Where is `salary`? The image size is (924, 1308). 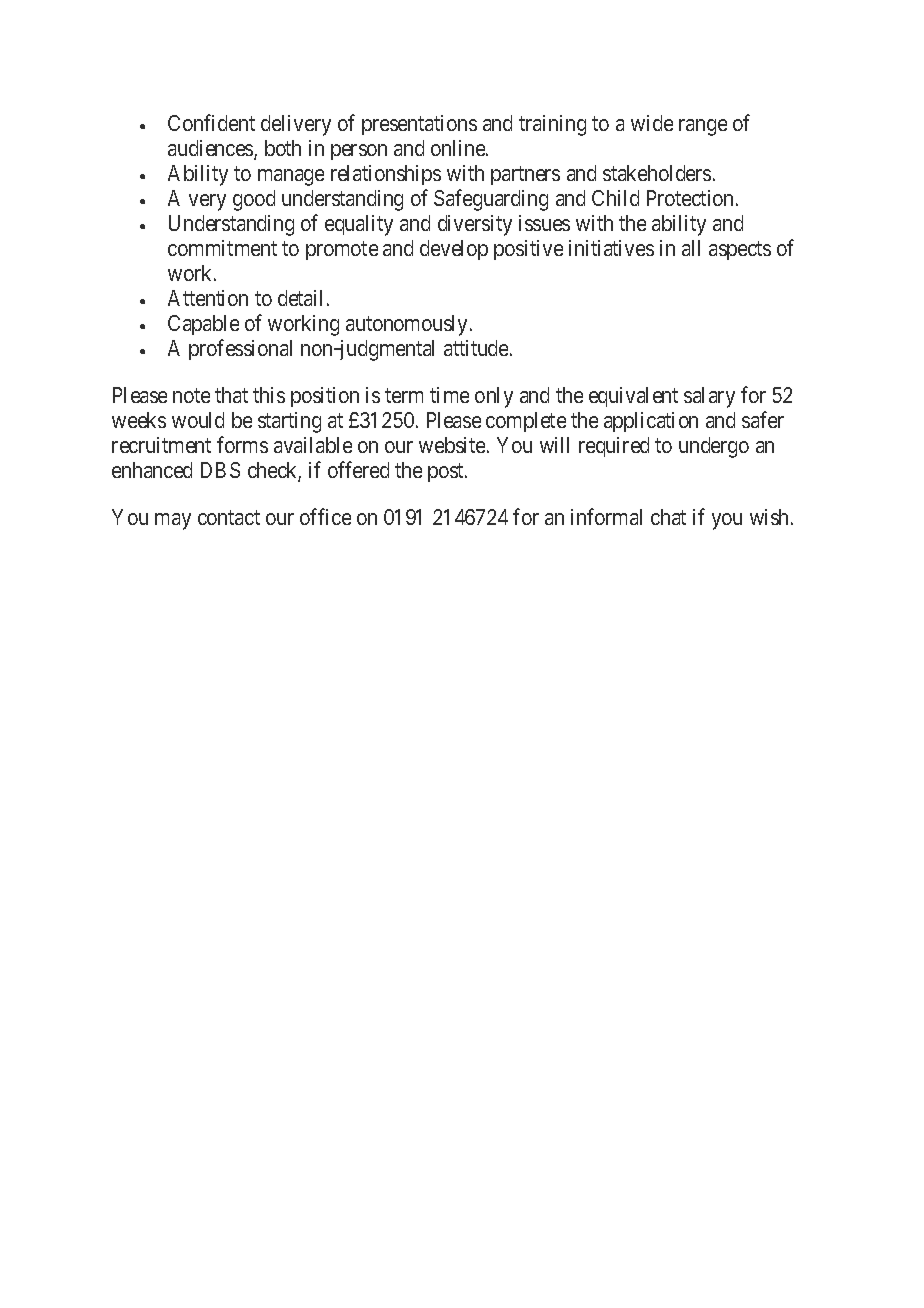 salary is located at coordinates (709, 397).
